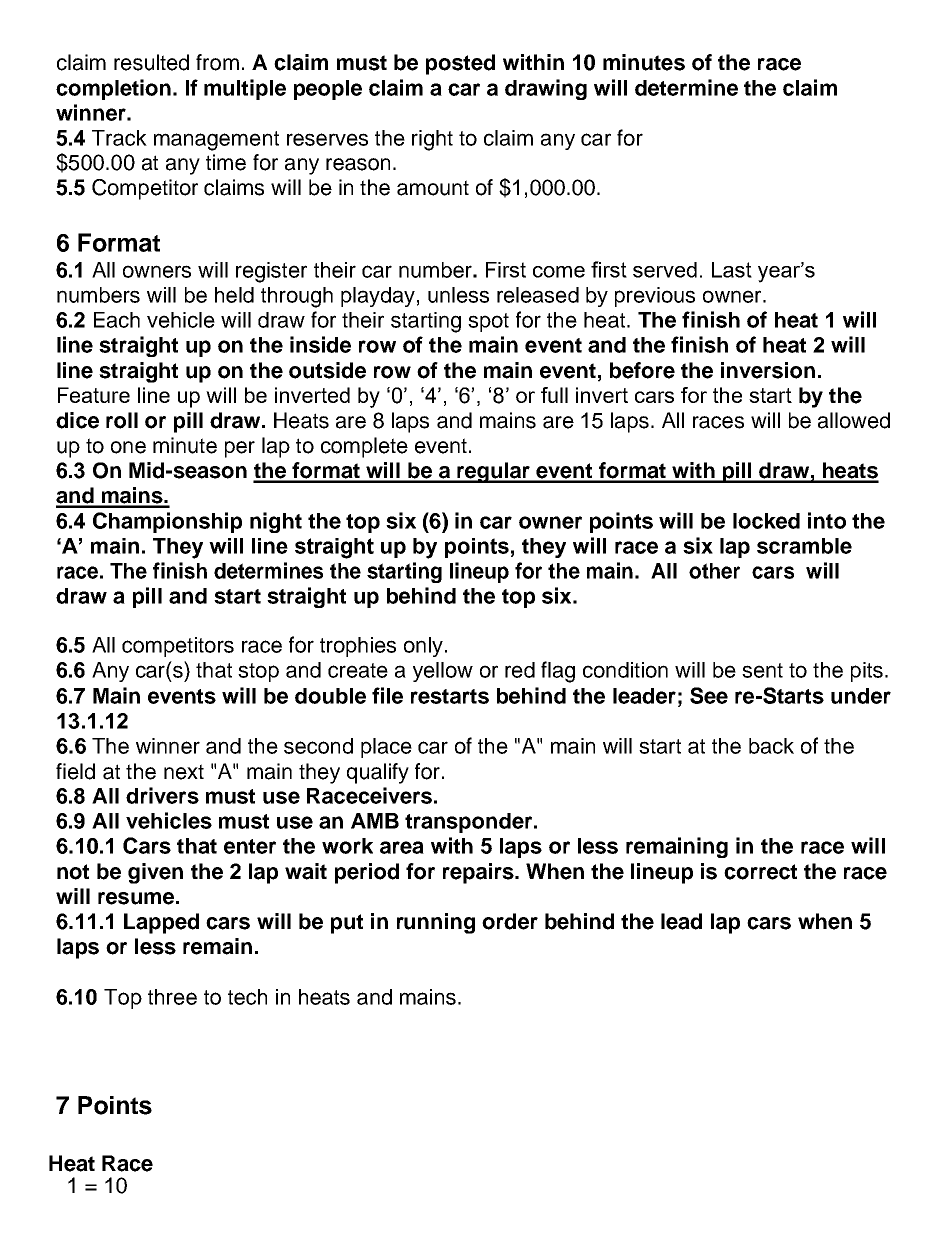 The height and width of the image is (1233, 952). I want to click on resulted, so click(151, 62).
